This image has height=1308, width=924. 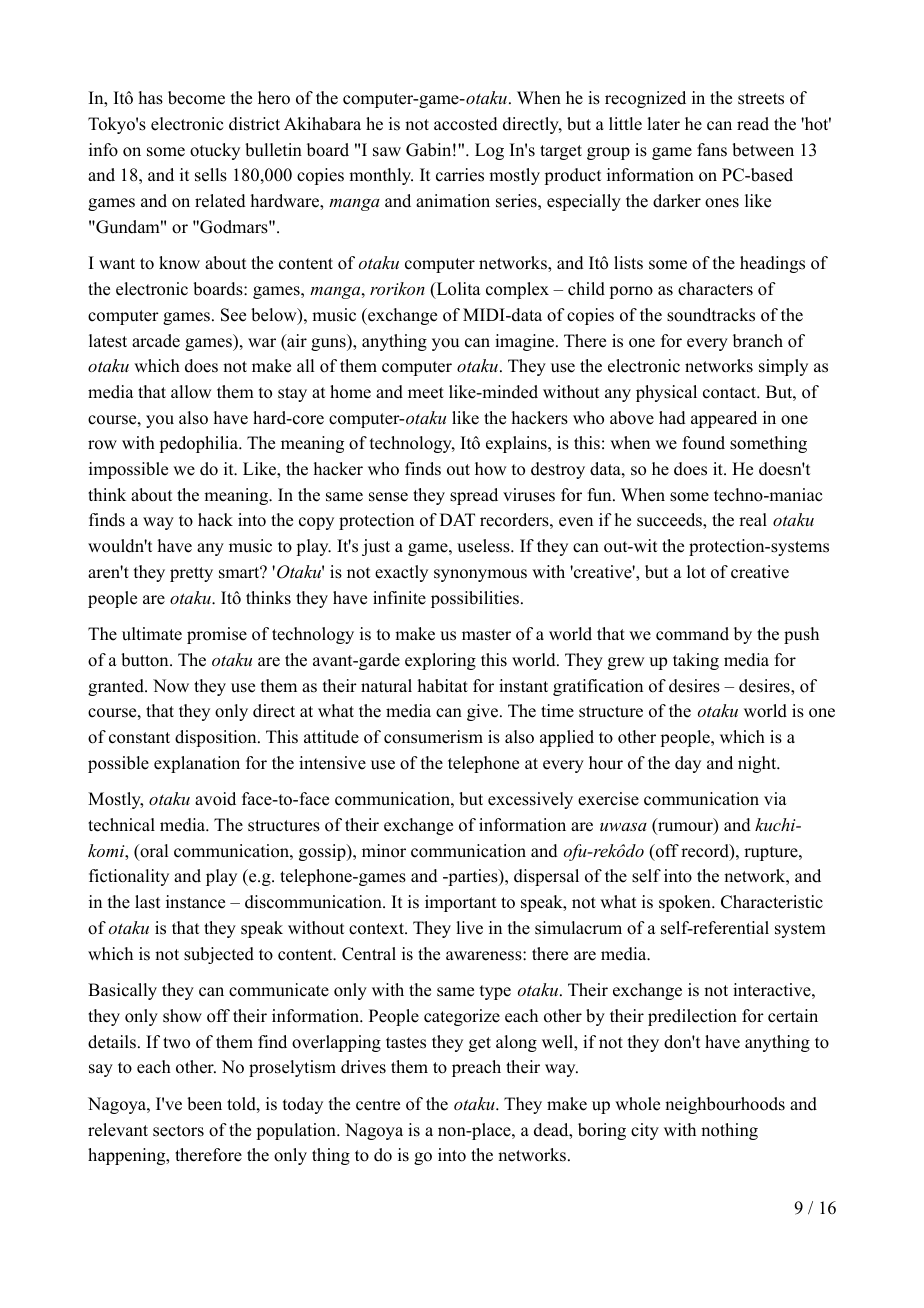 I want to click on command, so click(x=692, y=634).
